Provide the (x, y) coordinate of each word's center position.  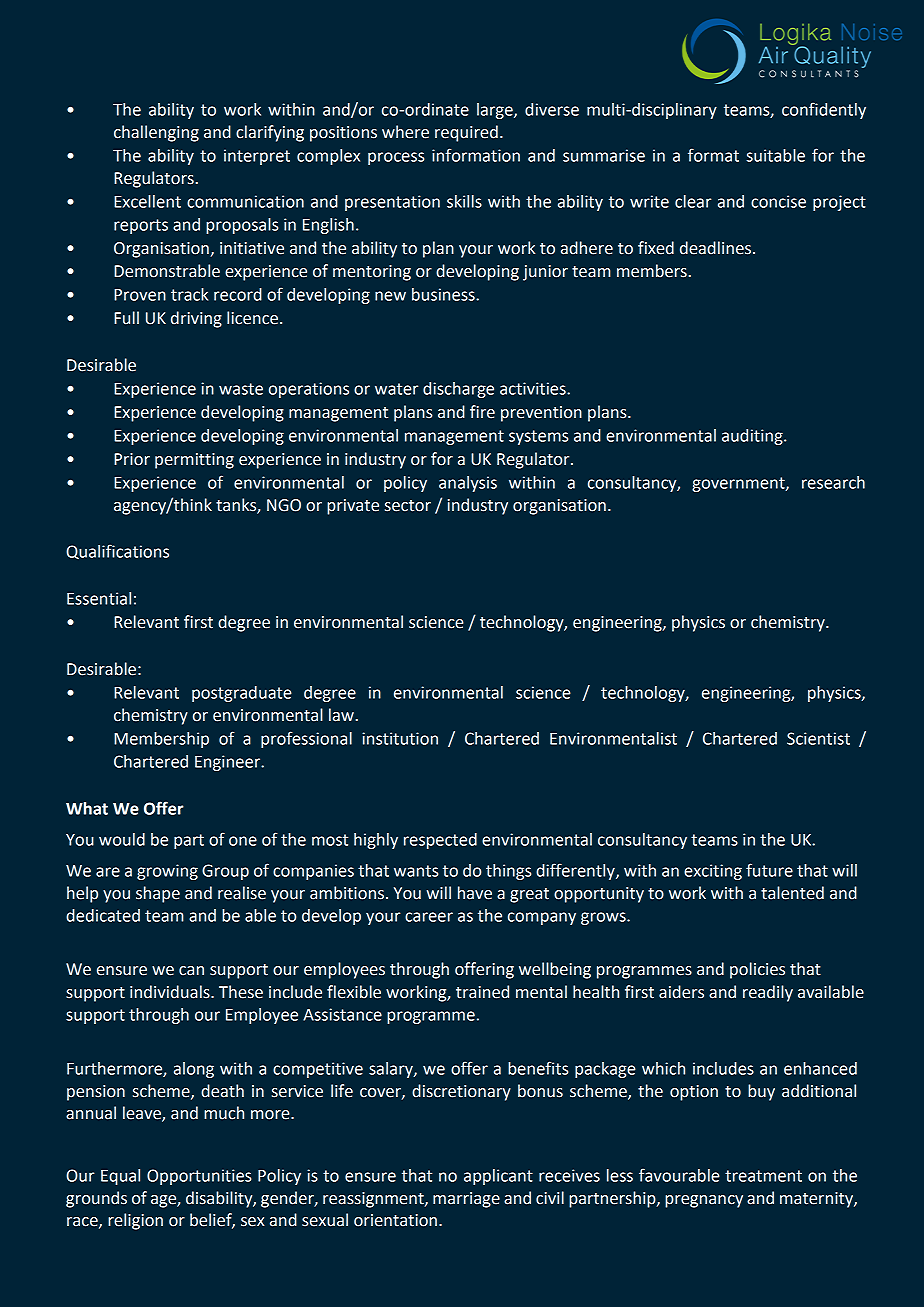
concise (778, 201)
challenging (156, 133)
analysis (468, 484)
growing (167, 872)
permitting (194, 461)
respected (440, 841)
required (466, 133)
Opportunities (199, 1177)
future (769, 870)
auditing (753, 437)
